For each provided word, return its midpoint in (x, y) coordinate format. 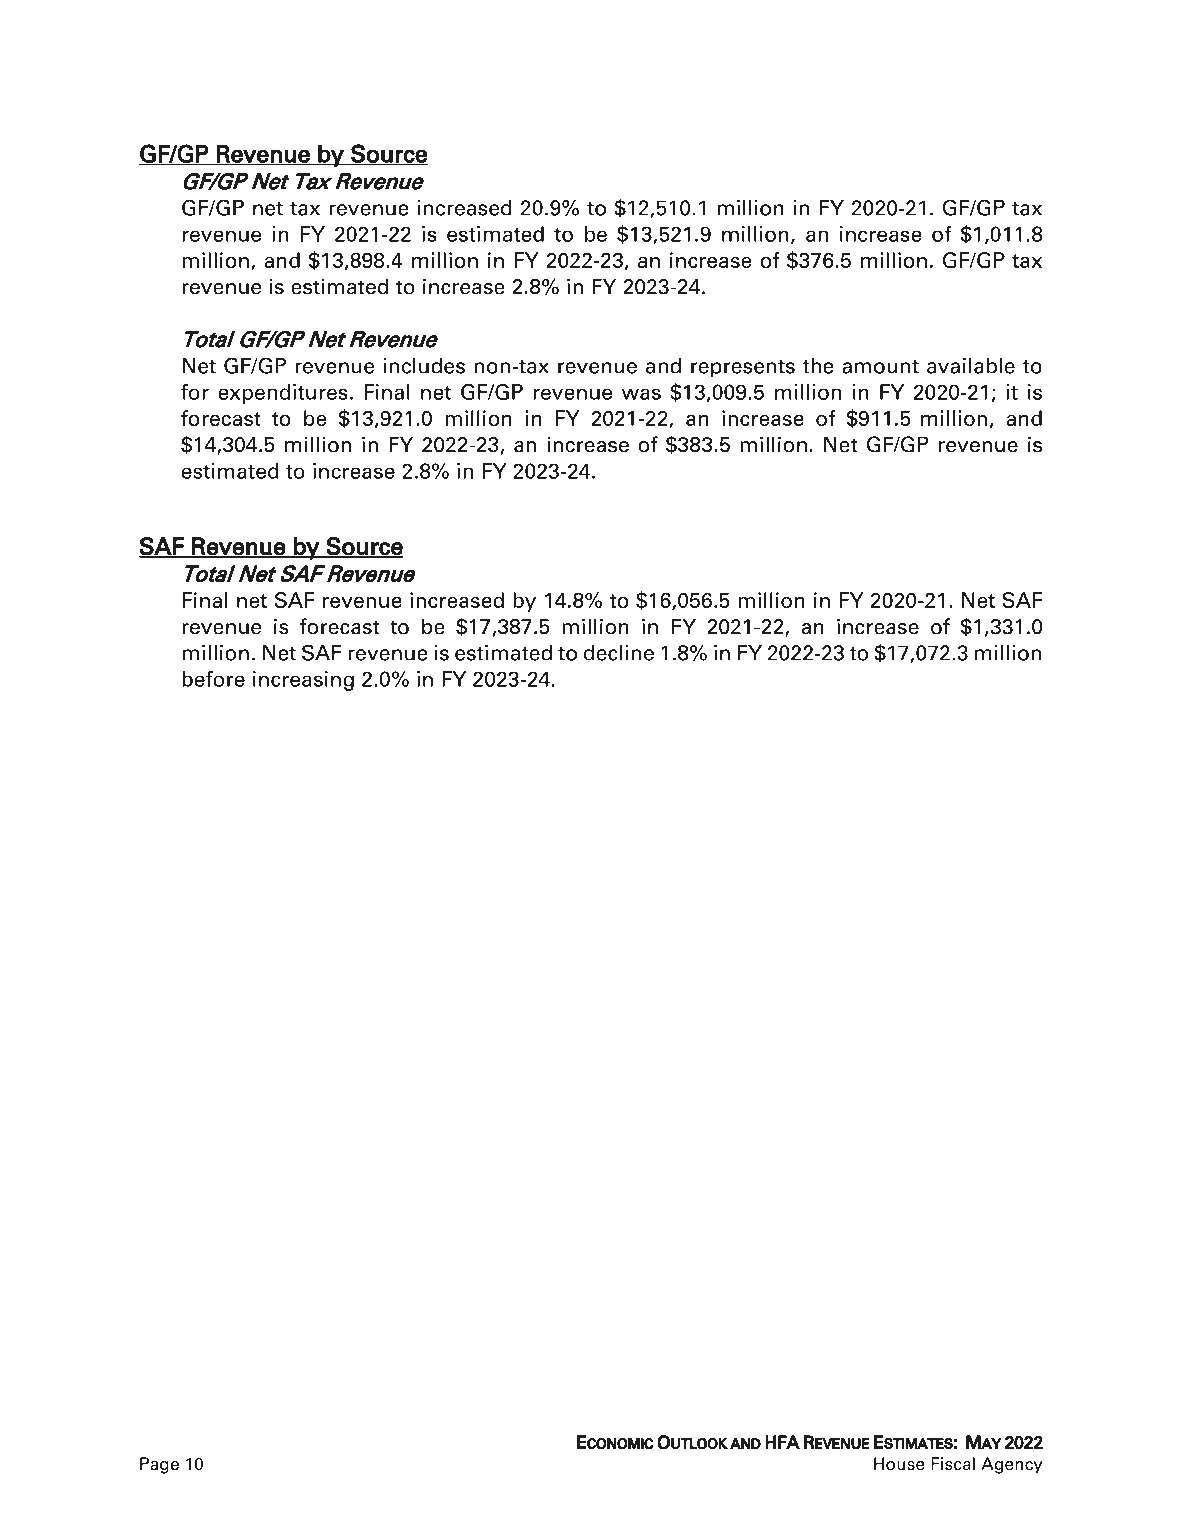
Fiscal (953, 1464)
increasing (303, 681)
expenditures (283, 394)
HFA (782, 1442)
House (899, 1464)
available (971, 366)
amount (880, 367)
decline (619, 653)
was (641, 394)
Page (159, 1465)
